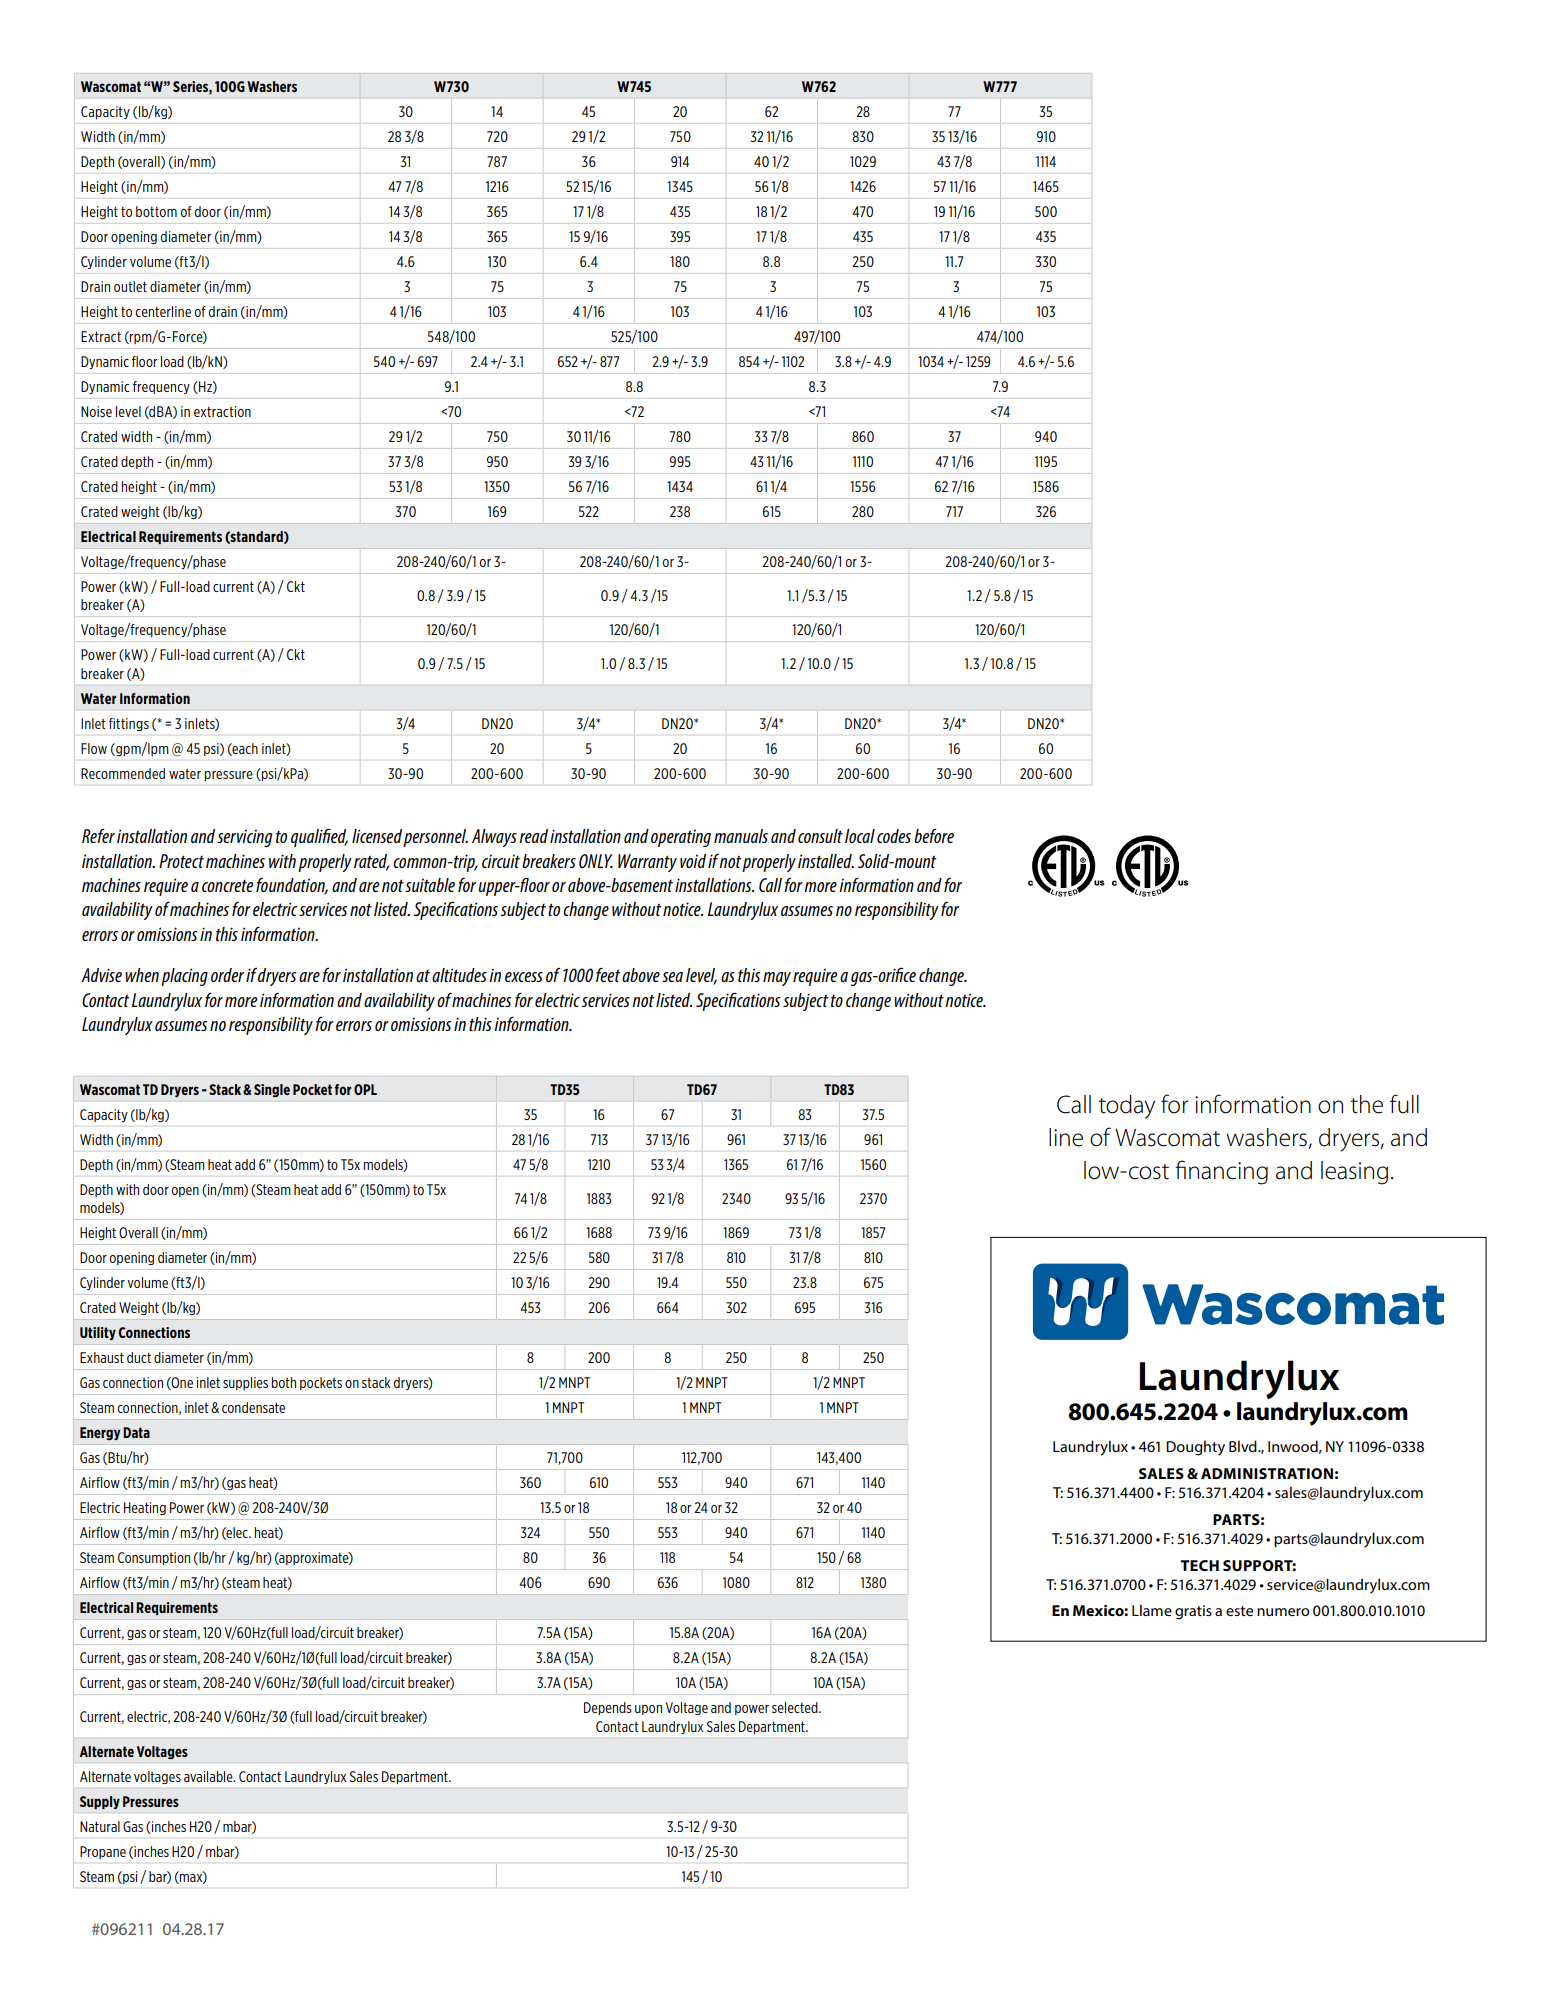 The width and height of the page is (1555, 2013). I want to click on may, so click(777, 979).
